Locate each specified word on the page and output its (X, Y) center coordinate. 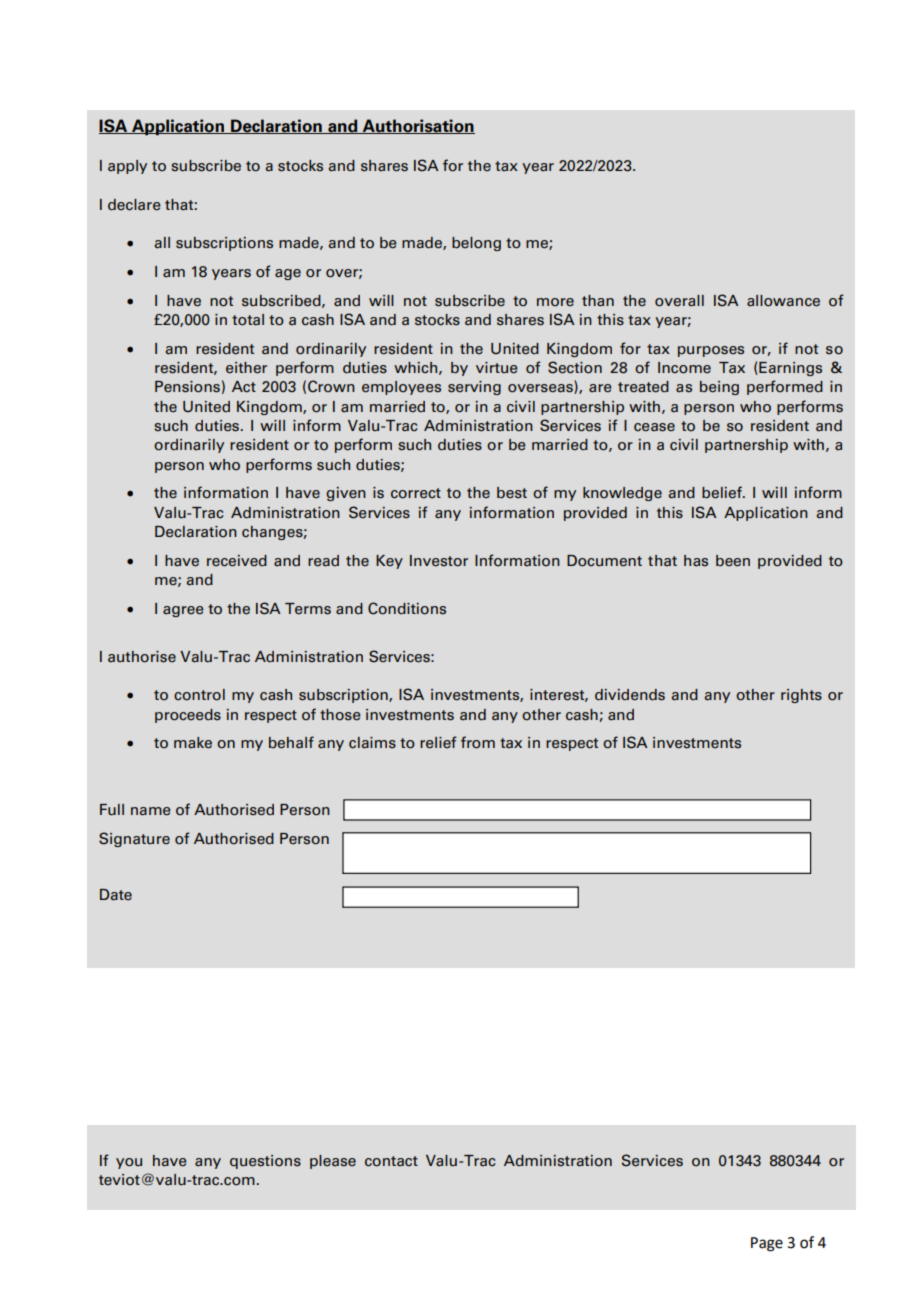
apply (127, 167)
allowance (783, 301)
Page (767, 1244)
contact (391, 1161)
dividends (630, 695)
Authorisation (417, 126)
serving (474, 388)
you (129, 1163)
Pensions (187, 387)
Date (116, 895)
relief (438, 742)
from (478, 742)
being (719, 388)
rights (801, 696)
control (199, 695)
